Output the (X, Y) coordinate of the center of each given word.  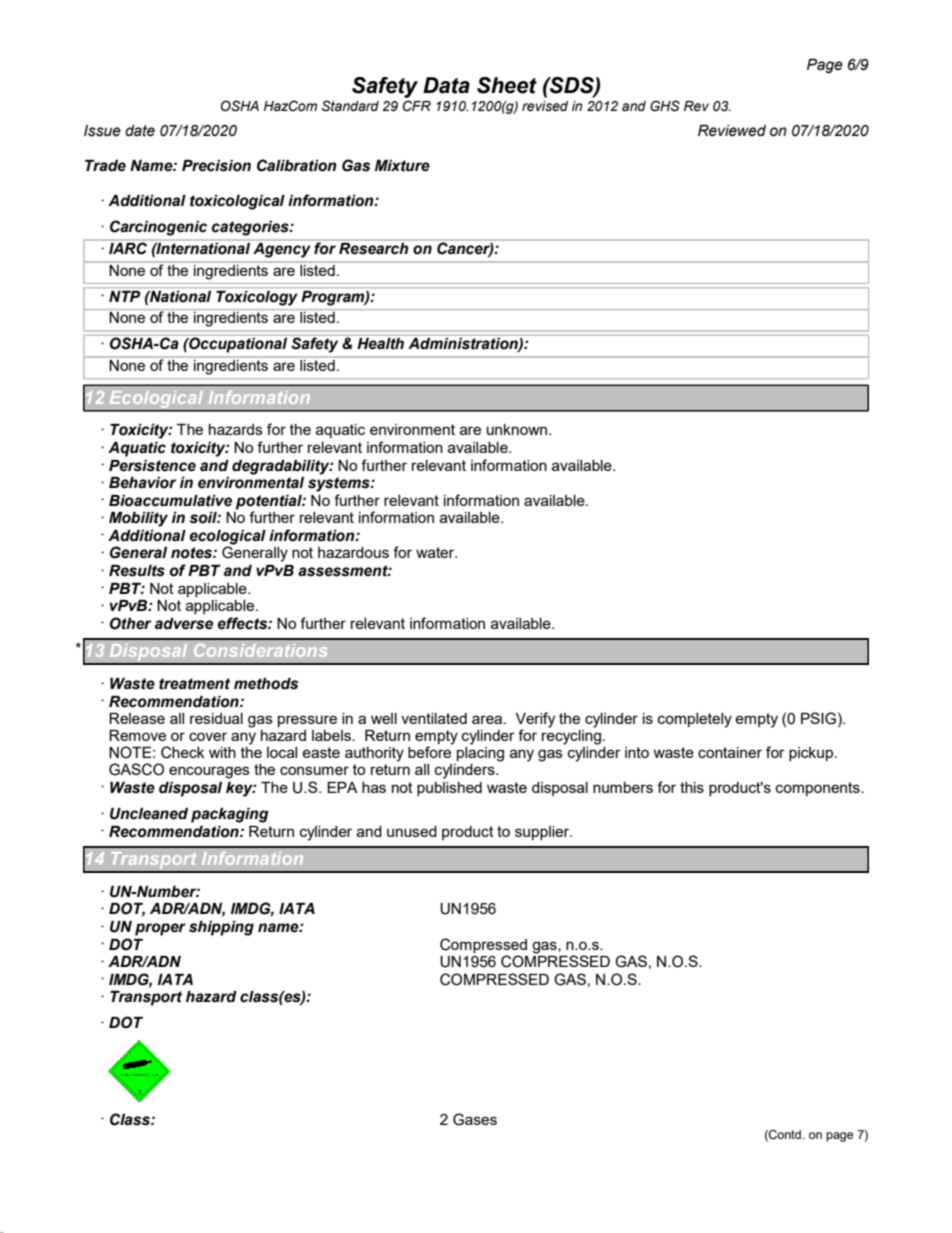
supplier (543, 833)
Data (446, 85)
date (140, 131)
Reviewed (732, 131)
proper (160, 929)
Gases (475, 1119)
